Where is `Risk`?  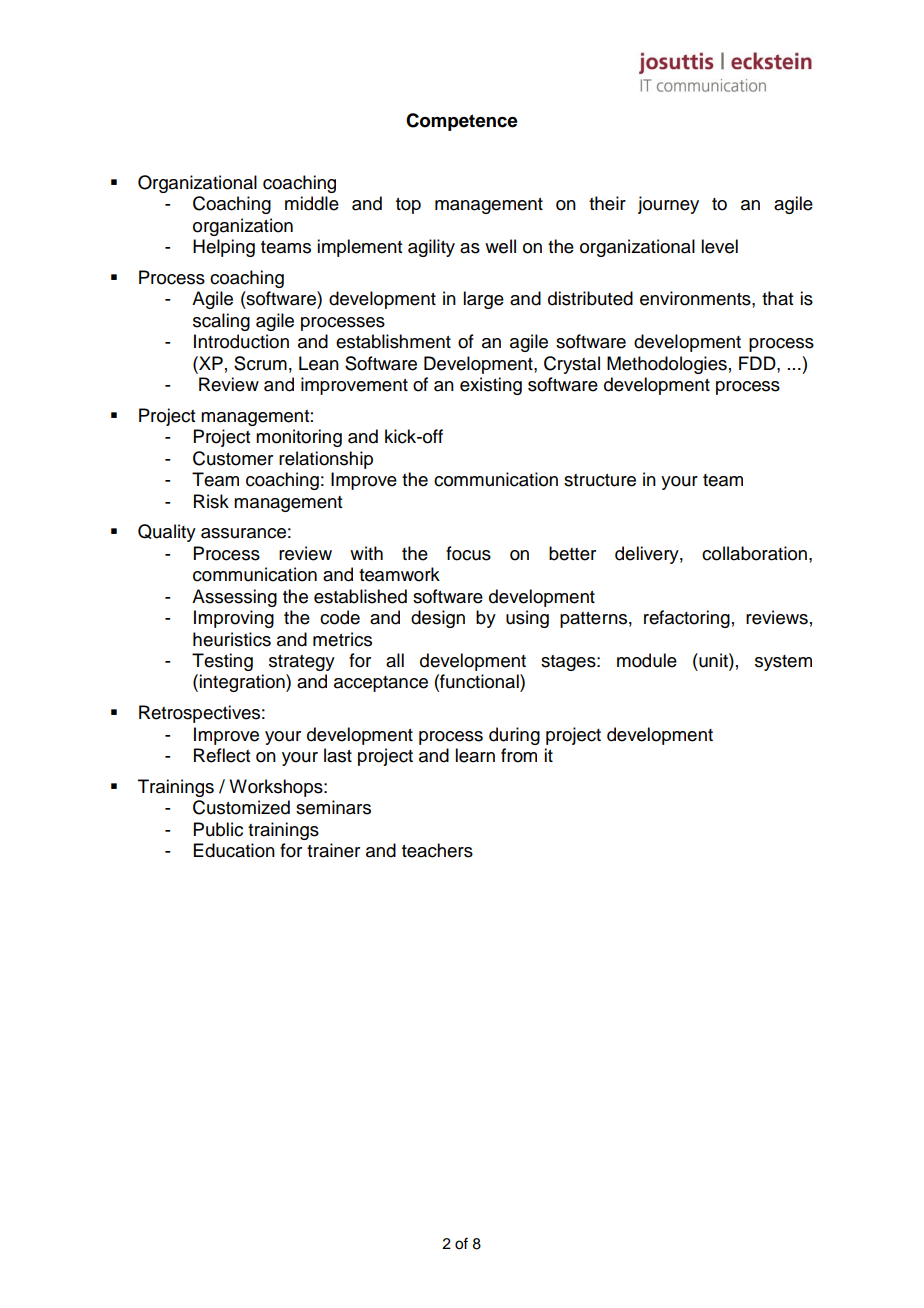
Risk is located at coordinates (211, 501).
